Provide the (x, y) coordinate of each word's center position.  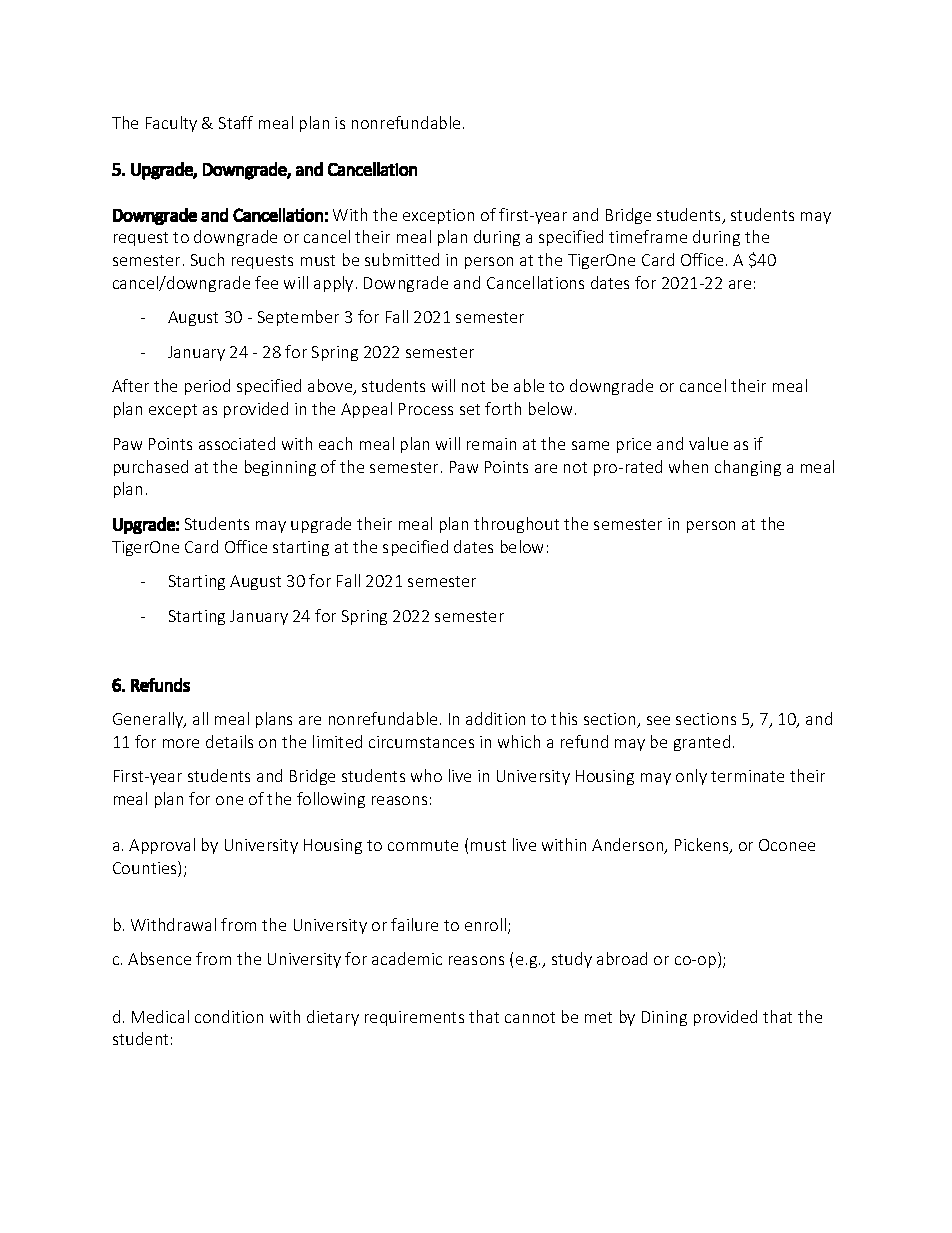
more (181, 743)
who (426, 775)
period (207, 387)
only (691, 777)
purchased (151, 468)
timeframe (648, 236)
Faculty (171, 124)
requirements (414, 1018)
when (688, 466)
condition (229, 1016)
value (708, 443)
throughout (516, 525)
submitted (402, 259)
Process (426, 409)
